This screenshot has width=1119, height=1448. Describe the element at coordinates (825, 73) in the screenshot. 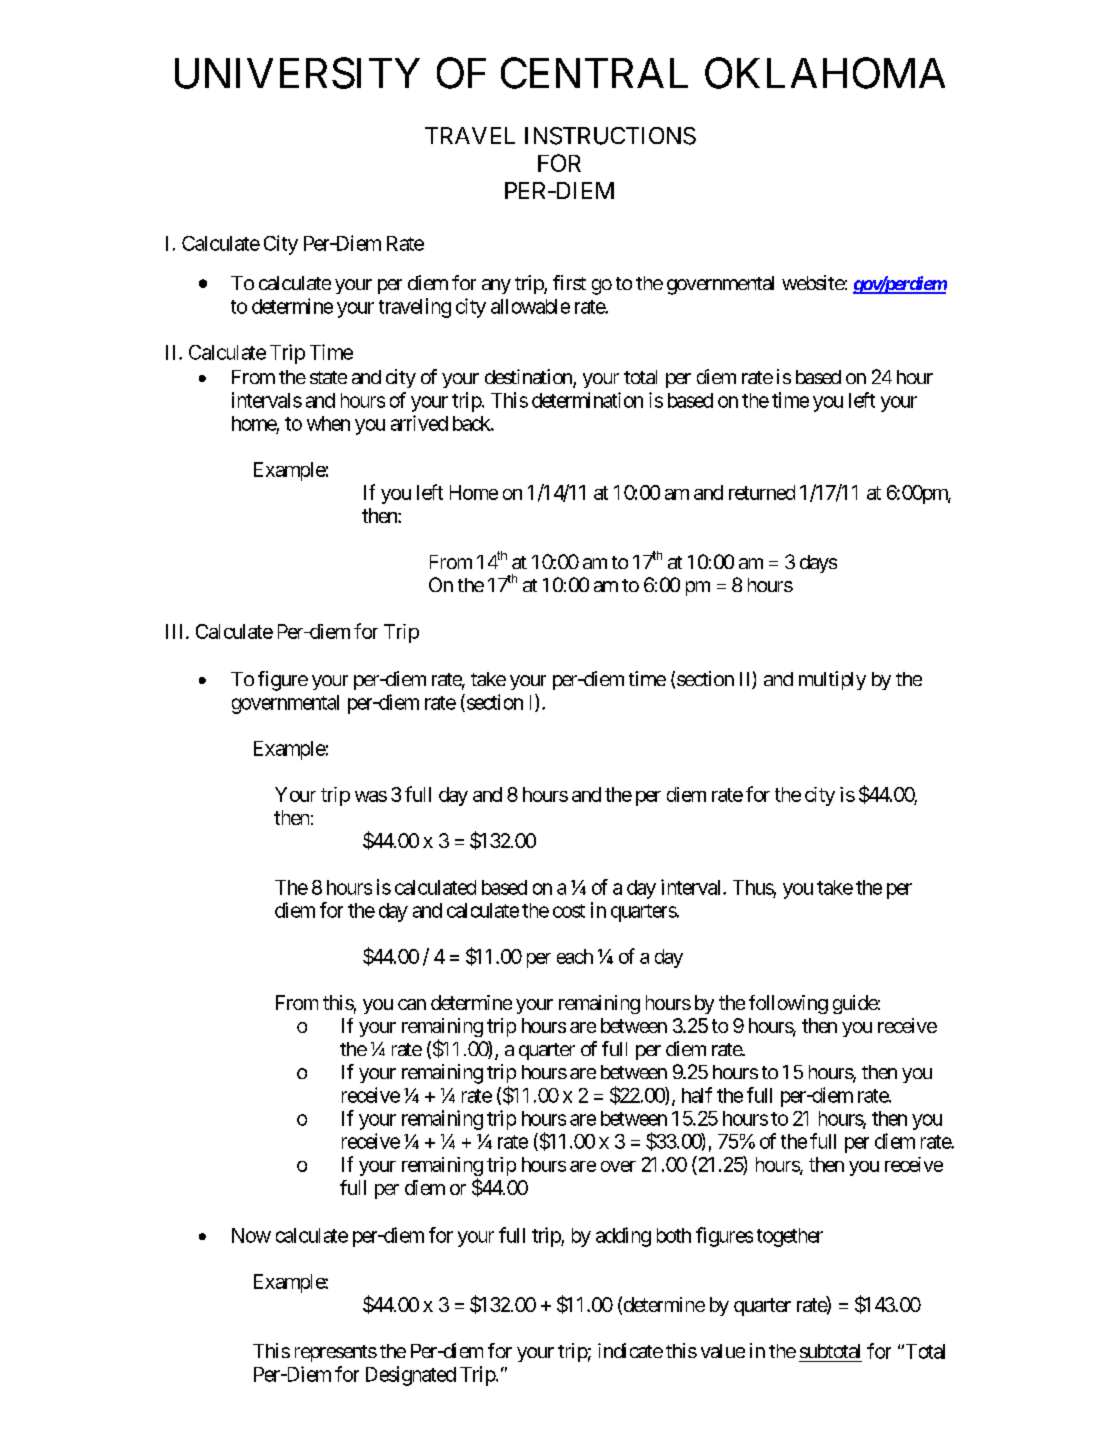

I see `OKLAHOMA` at that location.
